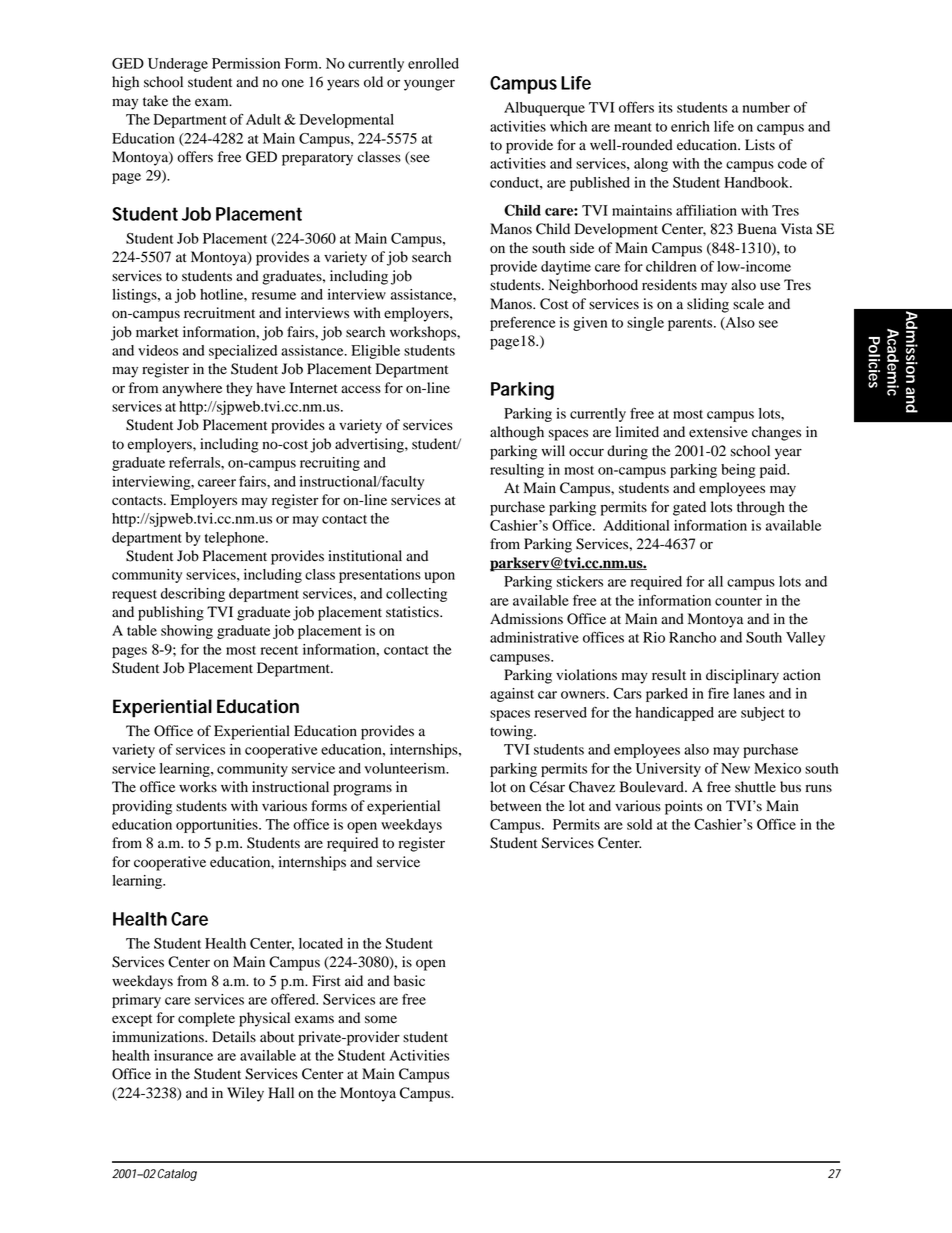  Describe the element at coordinates (381, 1019) in the page. I see `some` at that location.
